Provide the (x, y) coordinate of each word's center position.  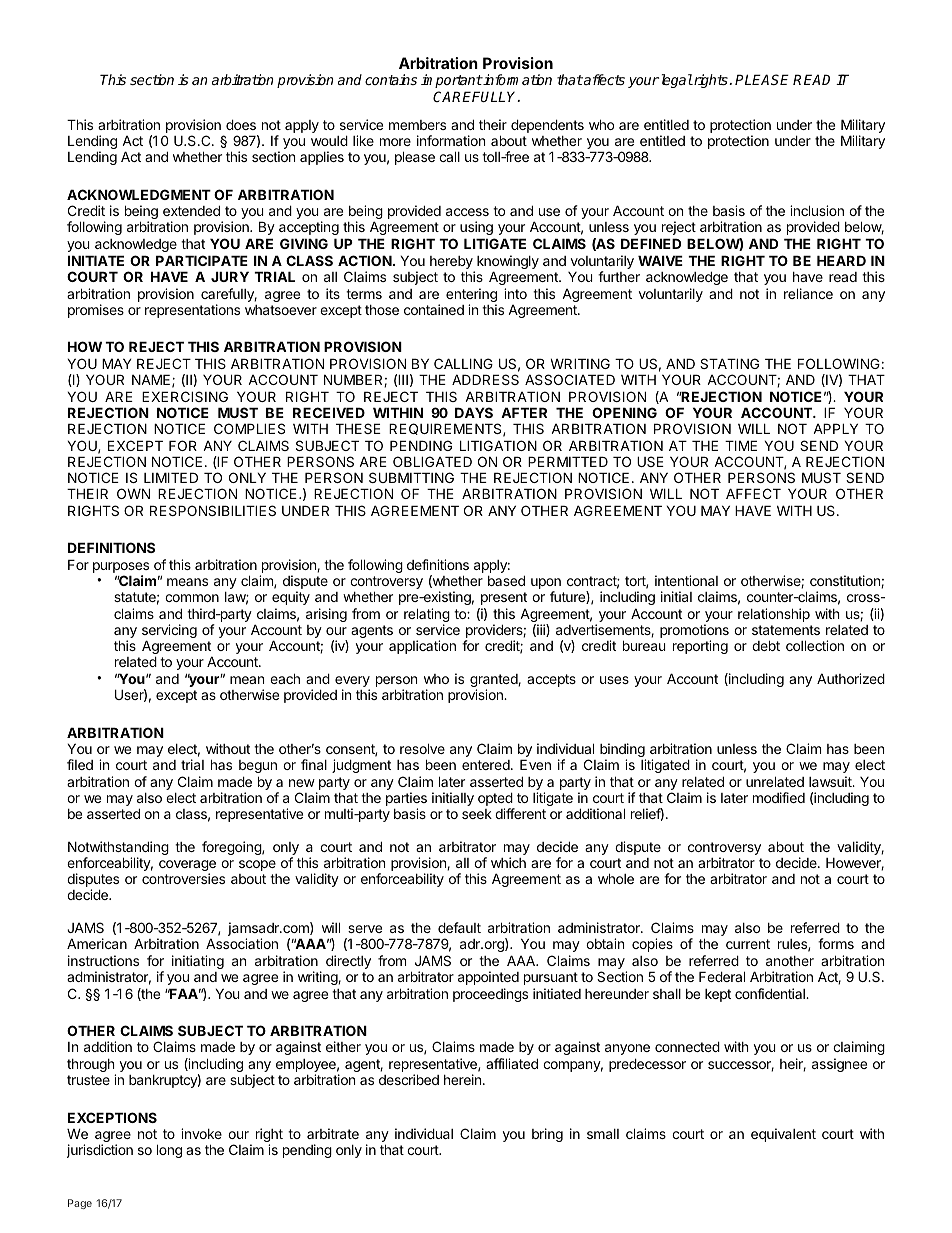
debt (766, 645)
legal (675, 81)
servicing (169, 632)
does (241, 124)
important (452, 81)
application (422, 647)
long (169, 1151)
